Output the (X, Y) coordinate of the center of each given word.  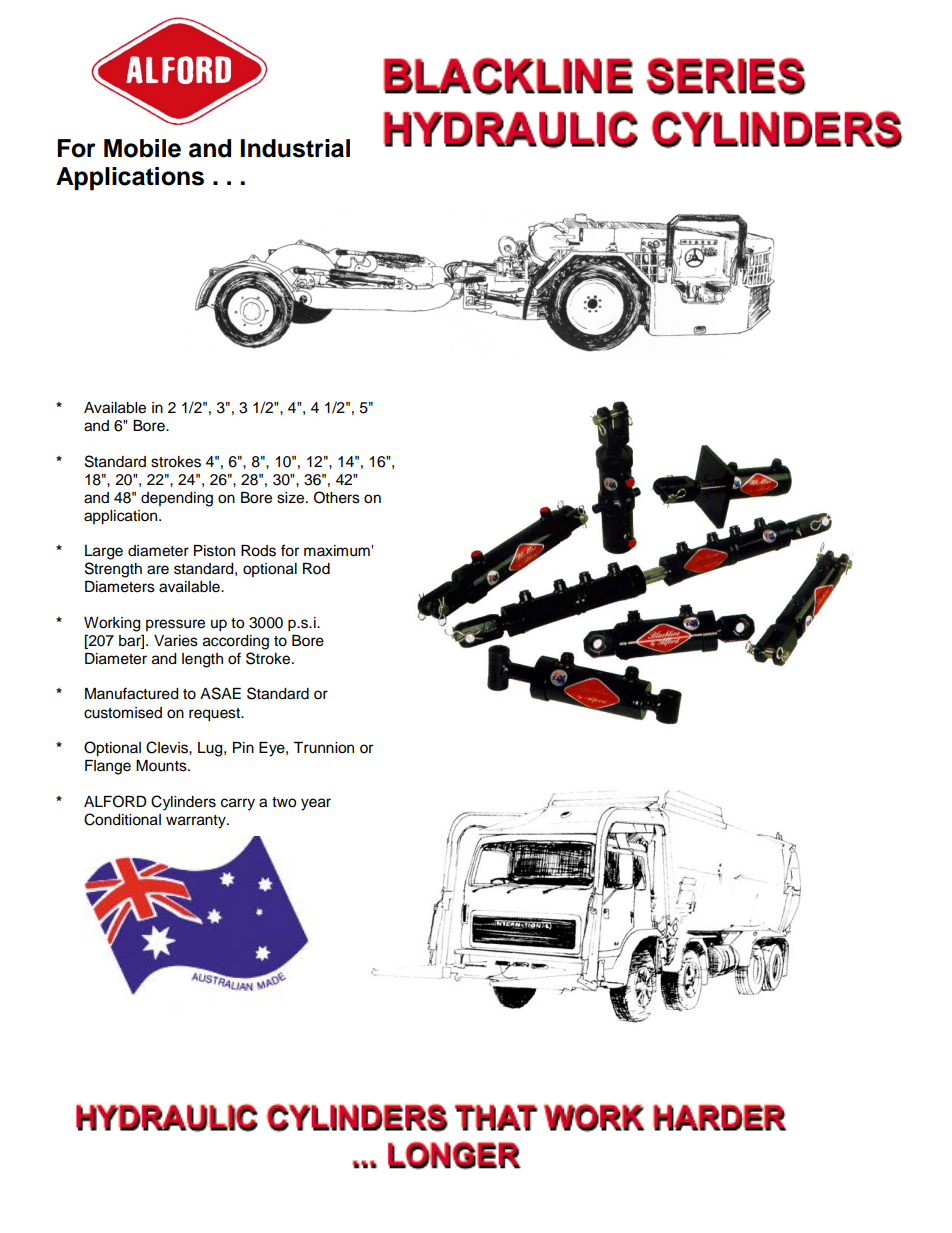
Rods (258, 551)
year (316, 804)
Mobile (142, 148)
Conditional (122, 819)
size (290, 498)
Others (337, 497)
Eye (273, 749)
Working (112, 624)
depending (177, 499)
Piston (214, 551)
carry (238, 804)
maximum (338, 551)
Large (104, 552)
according (236, 642)
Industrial (295, 148)
